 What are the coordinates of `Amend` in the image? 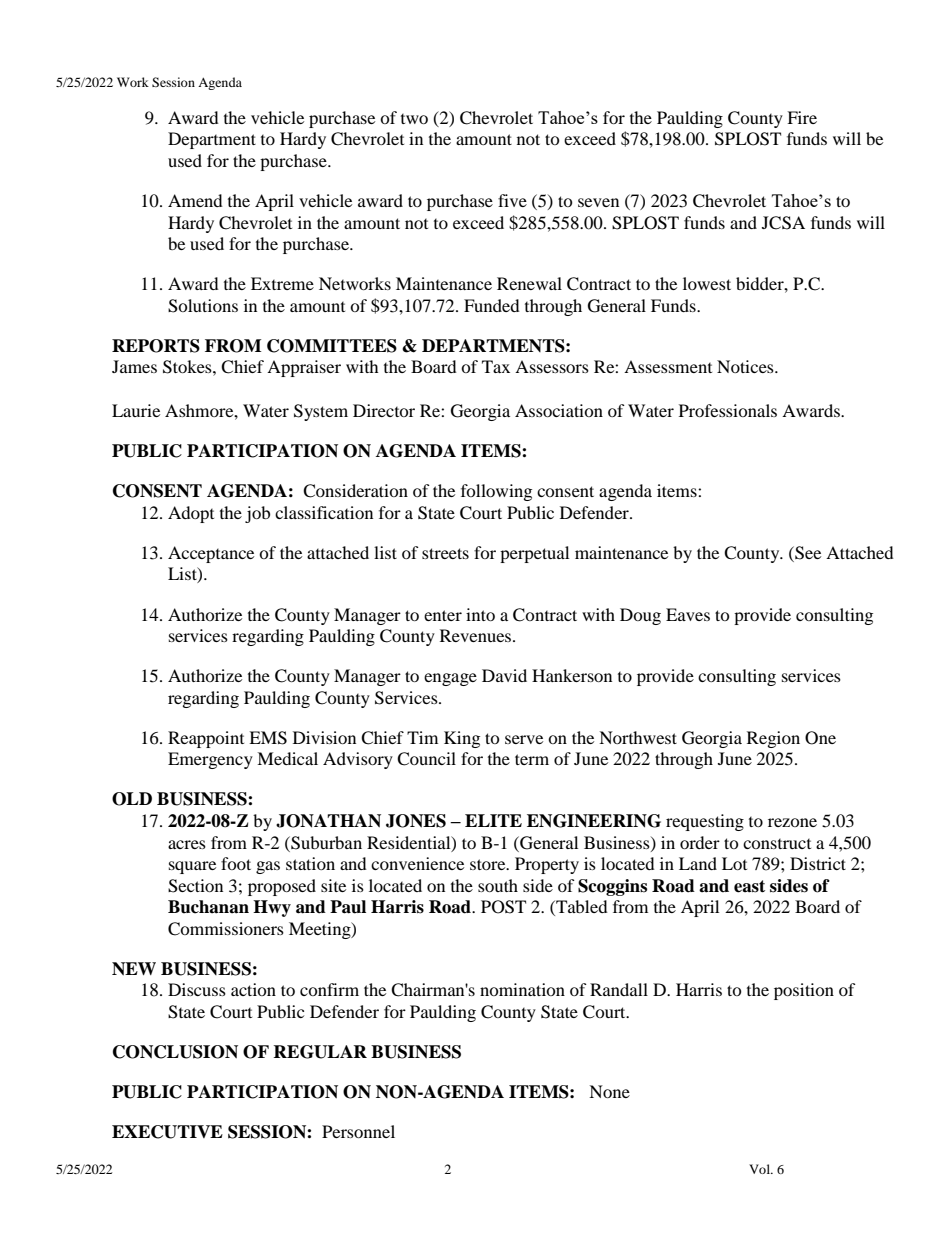 It's located at (195, 200).
